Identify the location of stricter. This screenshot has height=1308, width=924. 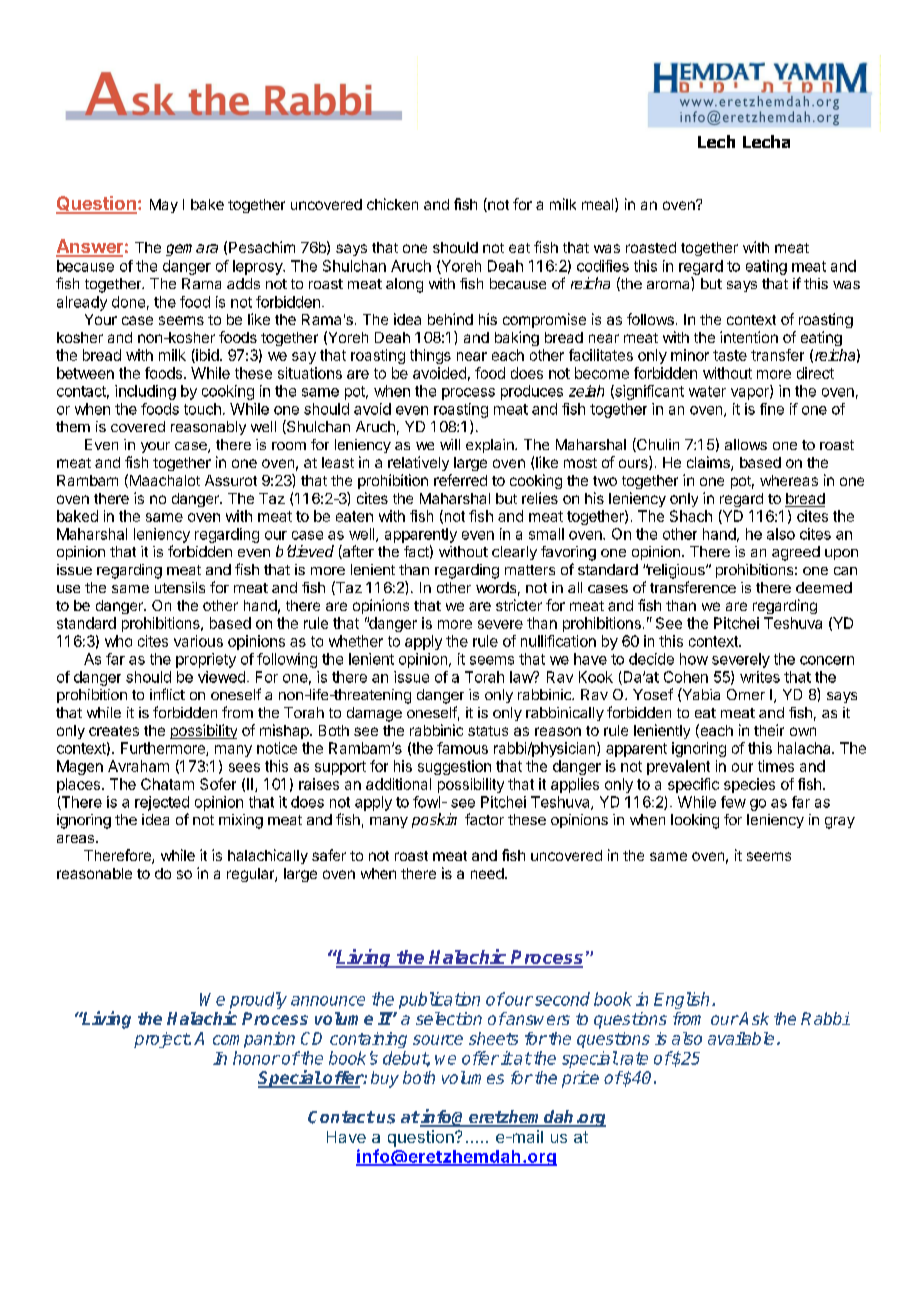
(519, 605).
